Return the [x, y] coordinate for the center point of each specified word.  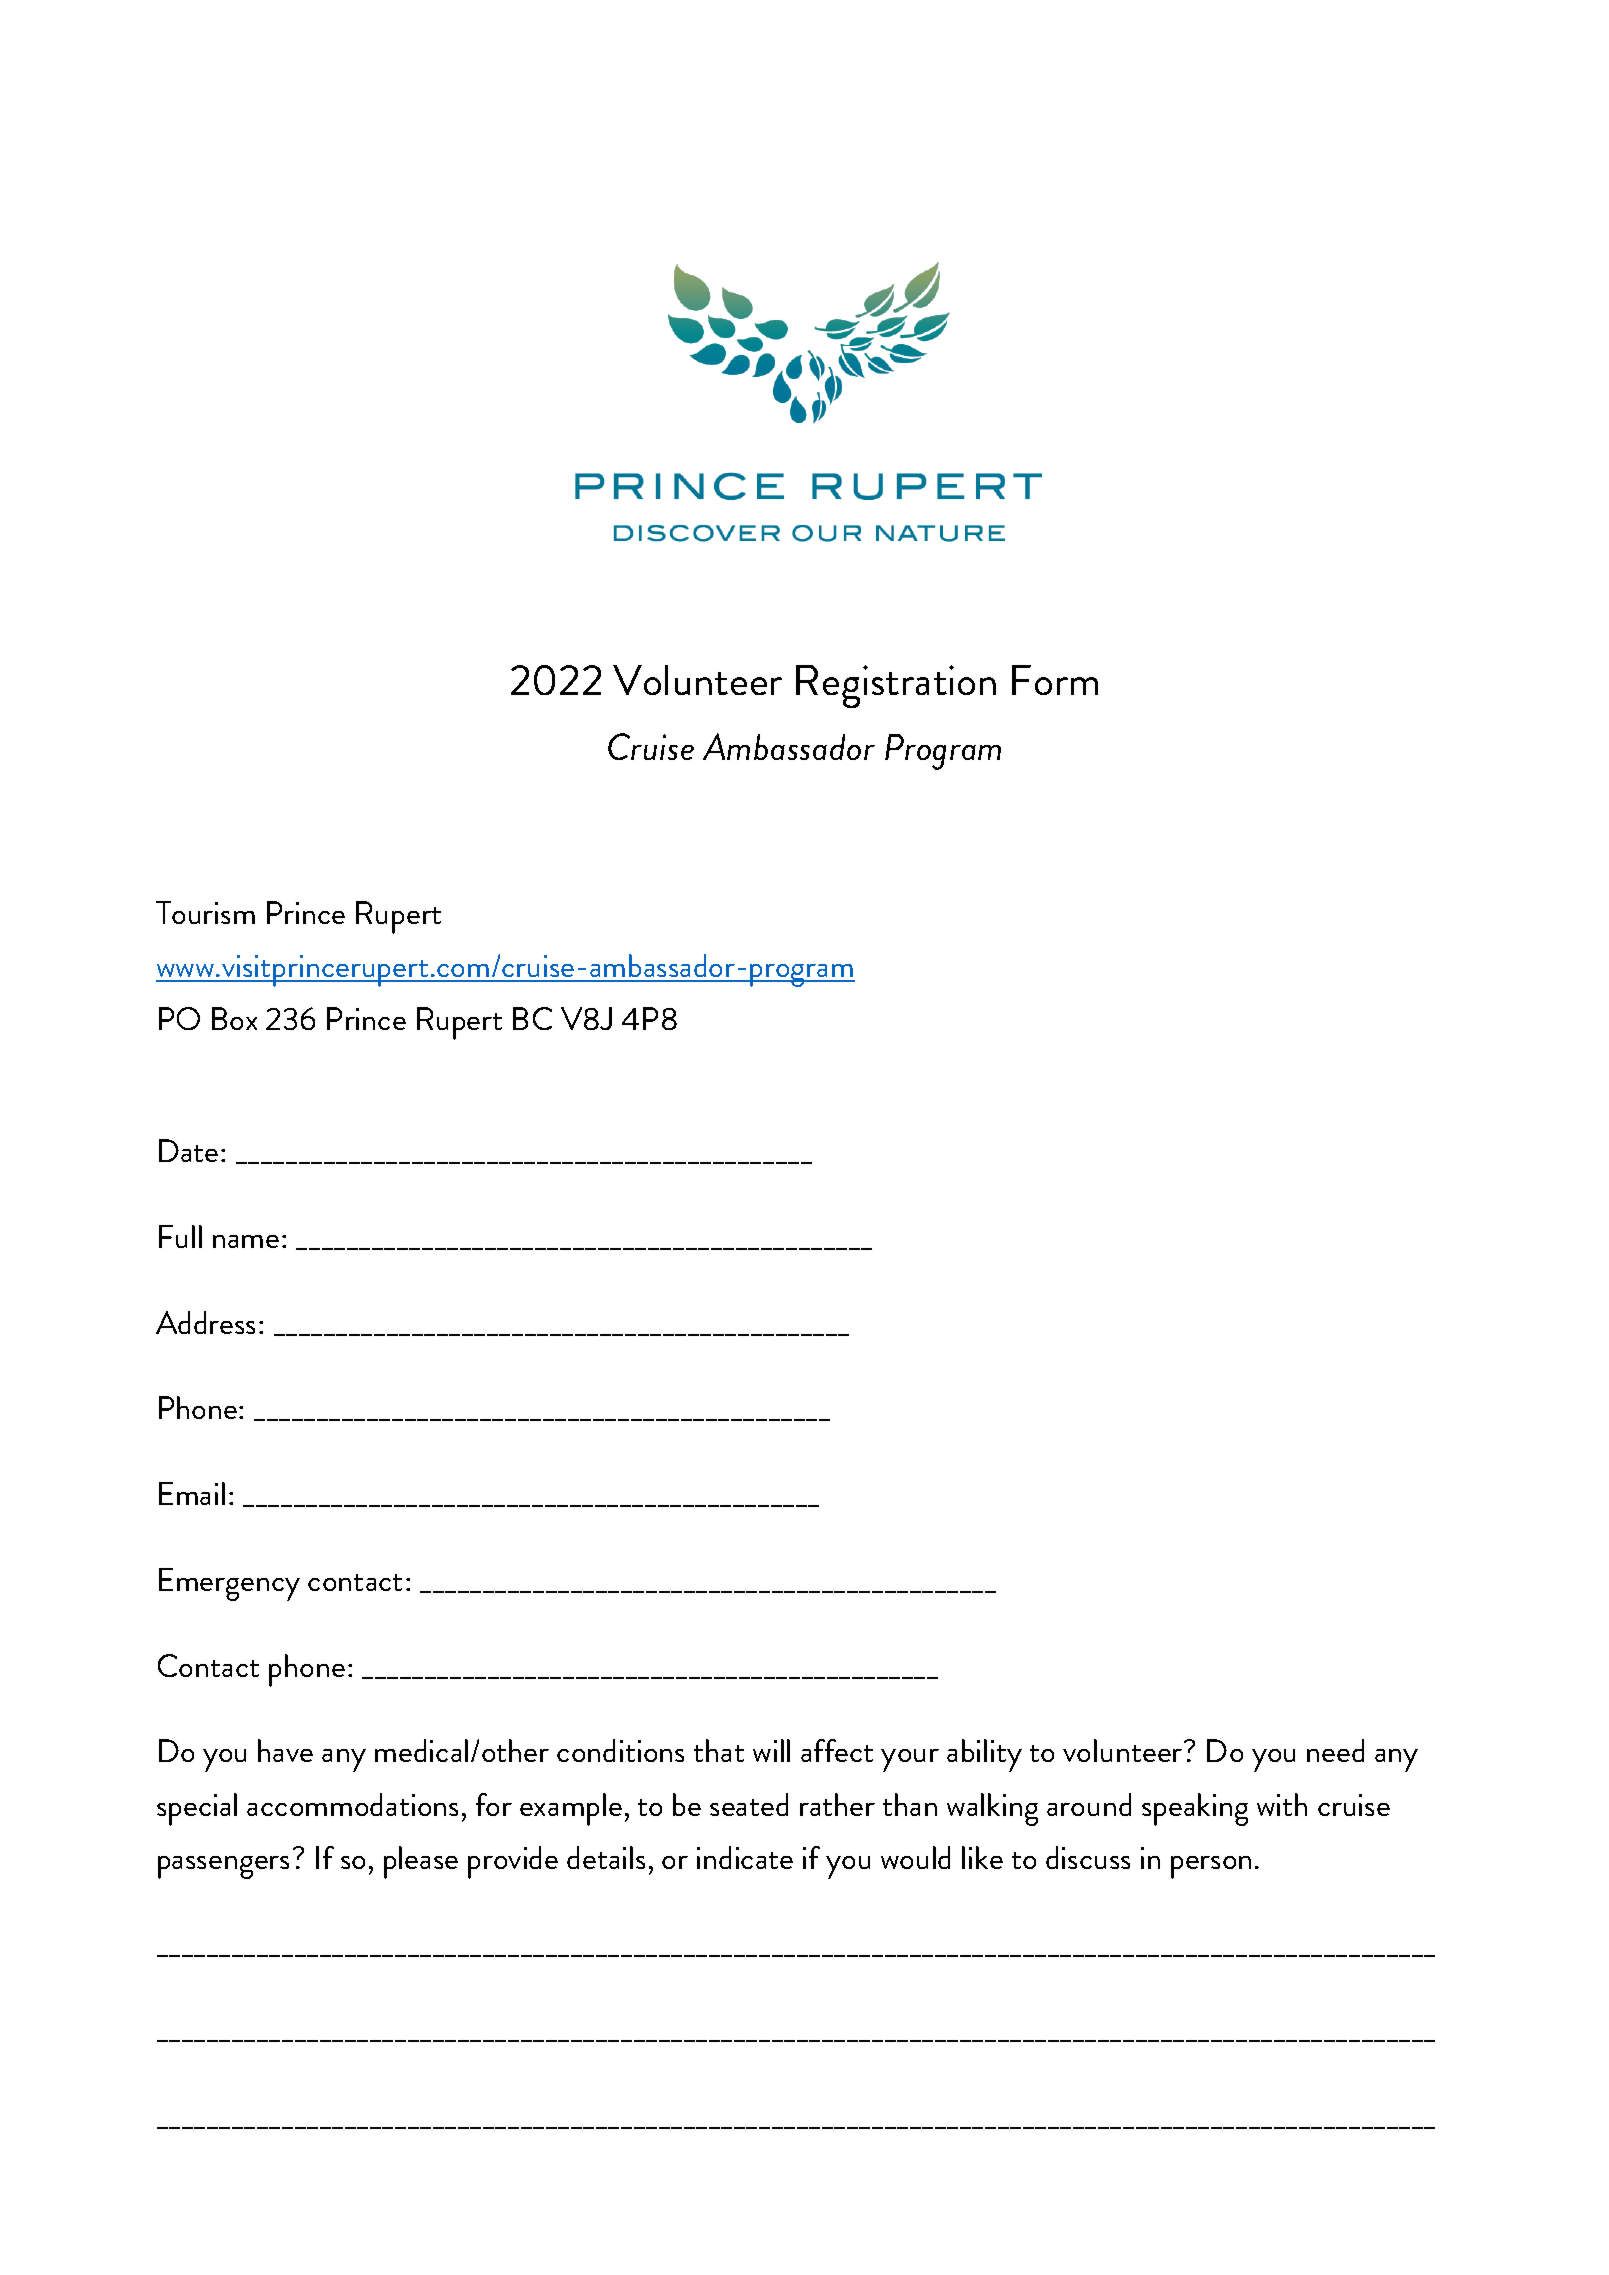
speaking [1195, 1809]
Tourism [205, 912]
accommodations [352, 1804]
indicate [745, 1857]
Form [1055, 680]
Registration [896, 686]
